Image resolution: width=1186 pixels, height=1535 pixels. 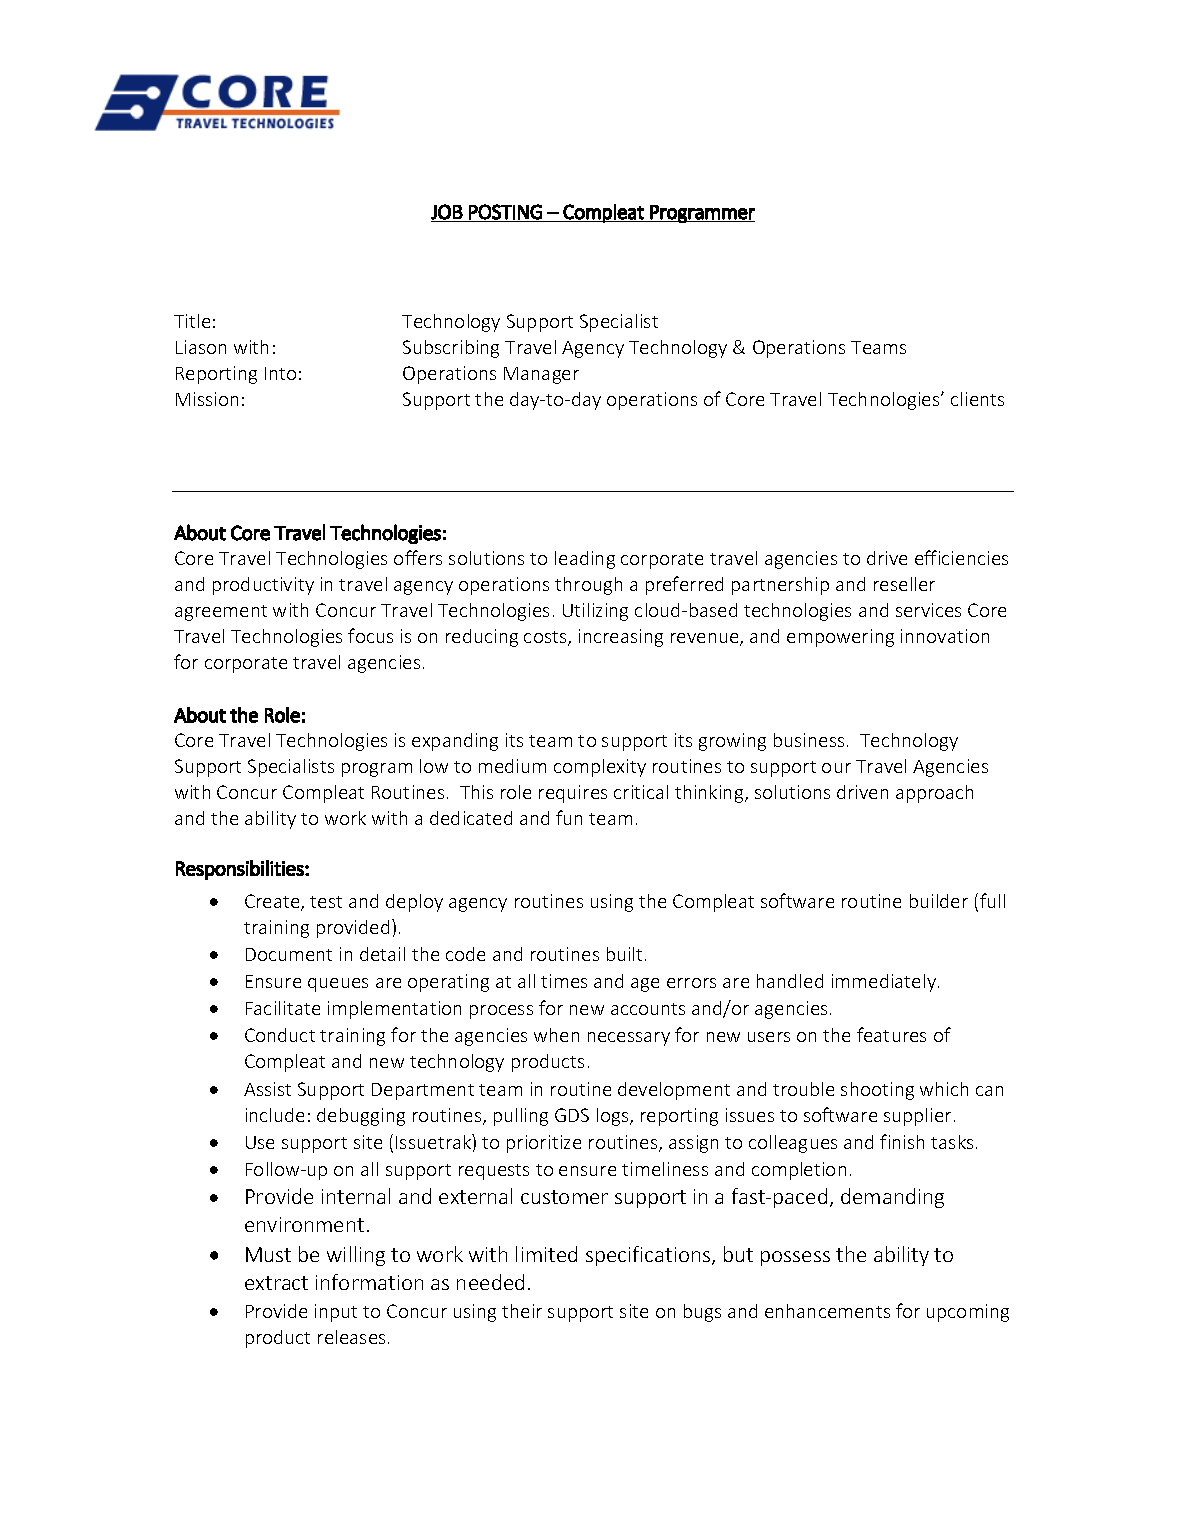 What do you see at coordinates (192, 321) in the screenshot?
I see `Title` at bounding box center [192, 321].
